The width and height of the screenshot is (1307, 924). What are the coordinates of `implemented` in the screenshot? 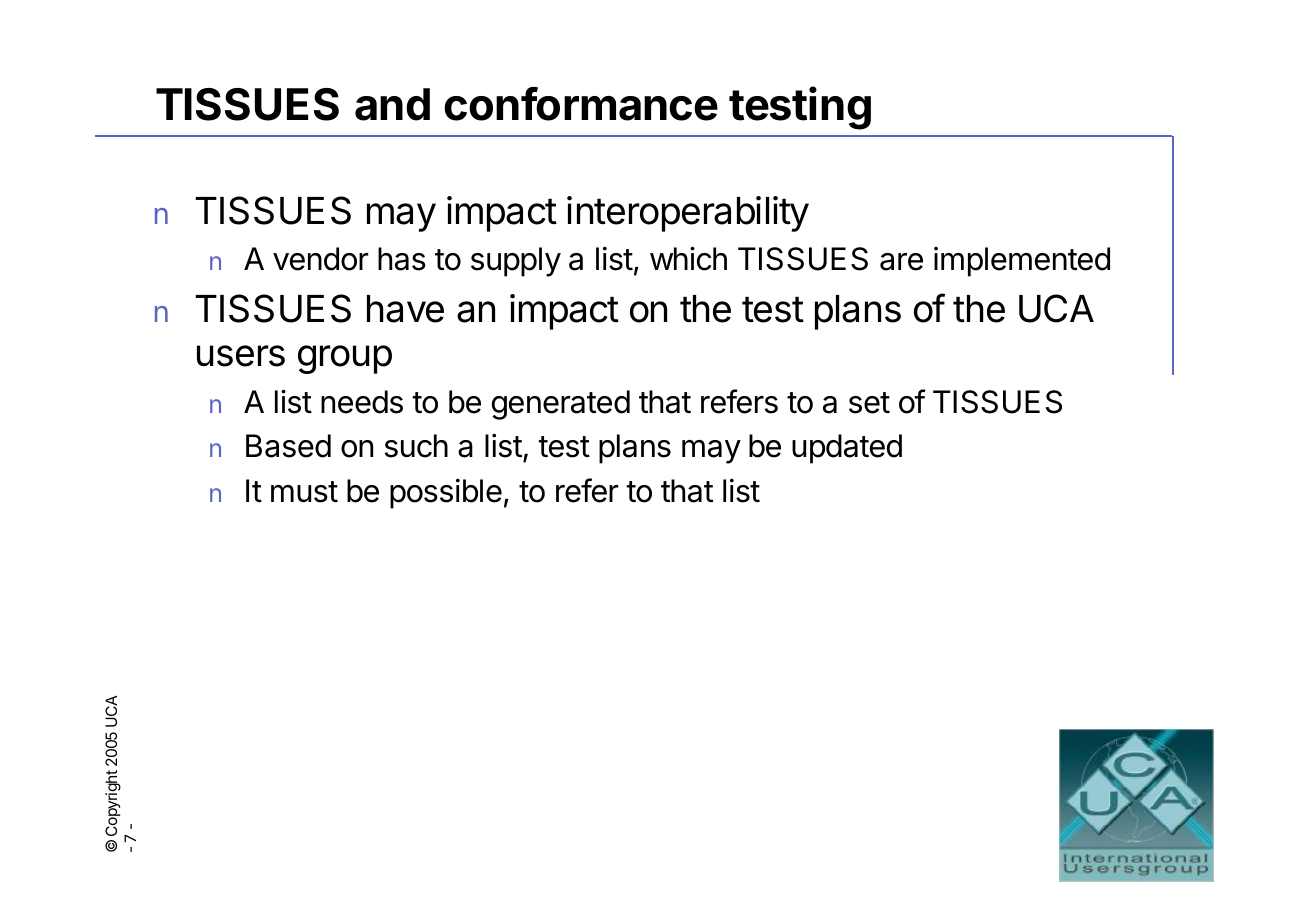 It's located at (1022, 262).
